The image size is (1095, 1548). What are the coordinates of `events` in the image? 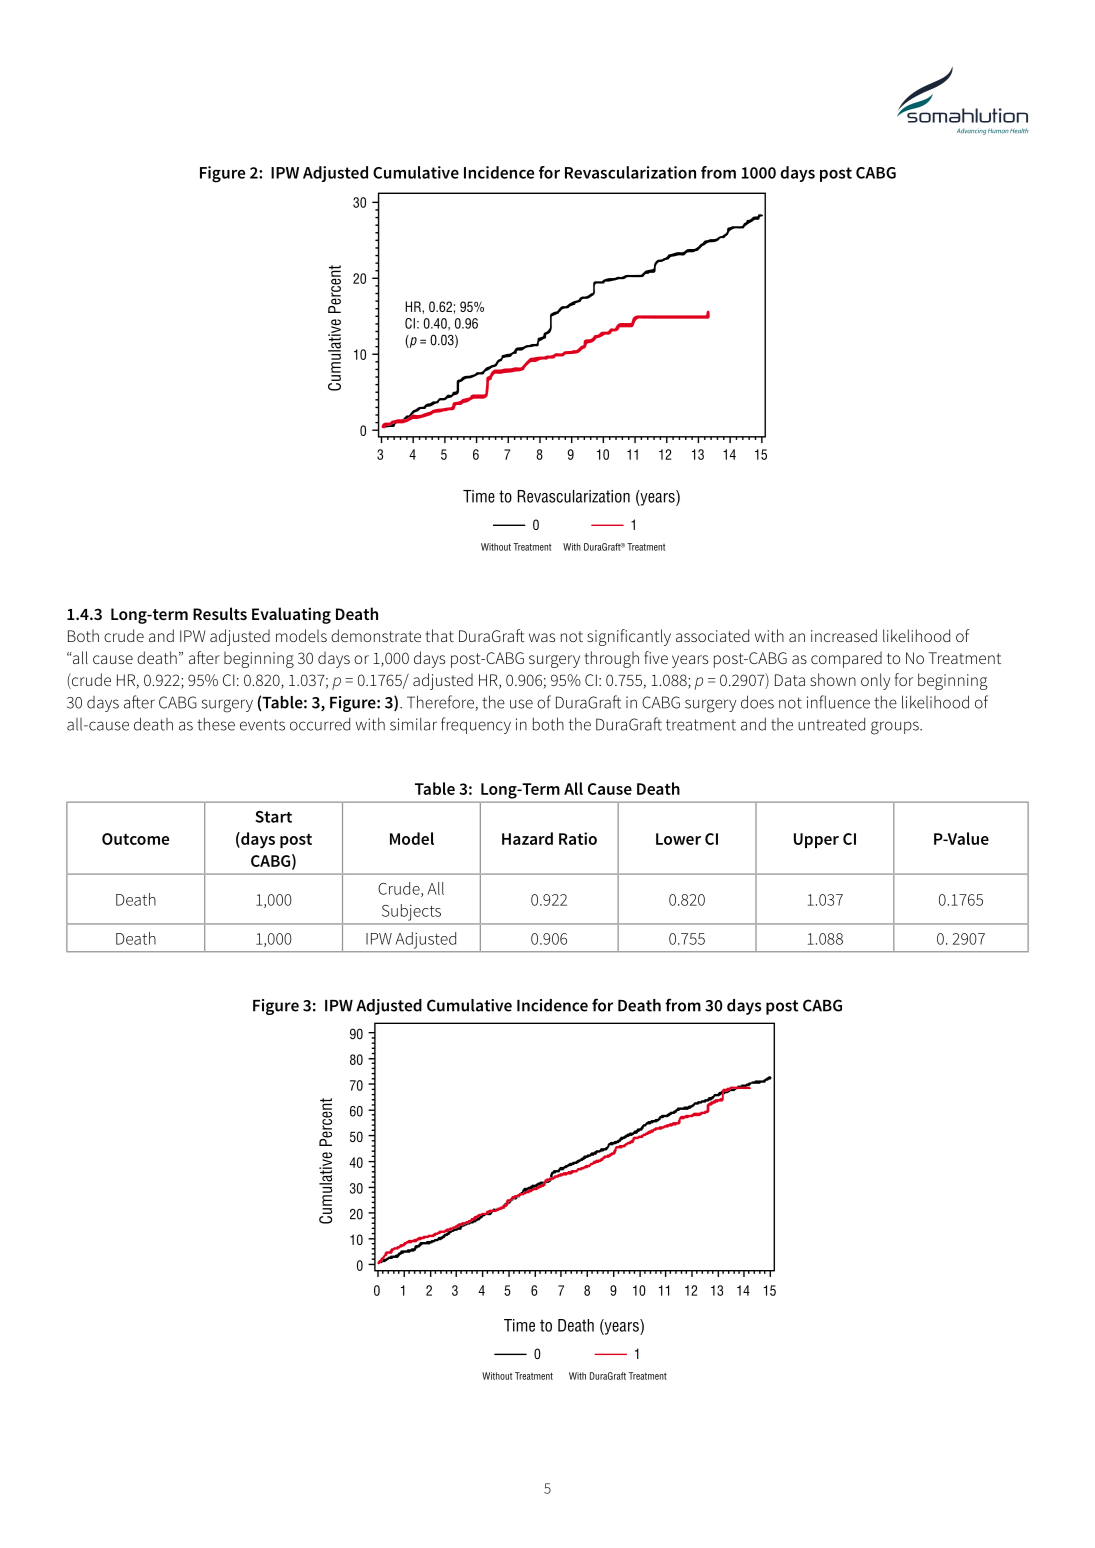 It's located at (262, 725).
